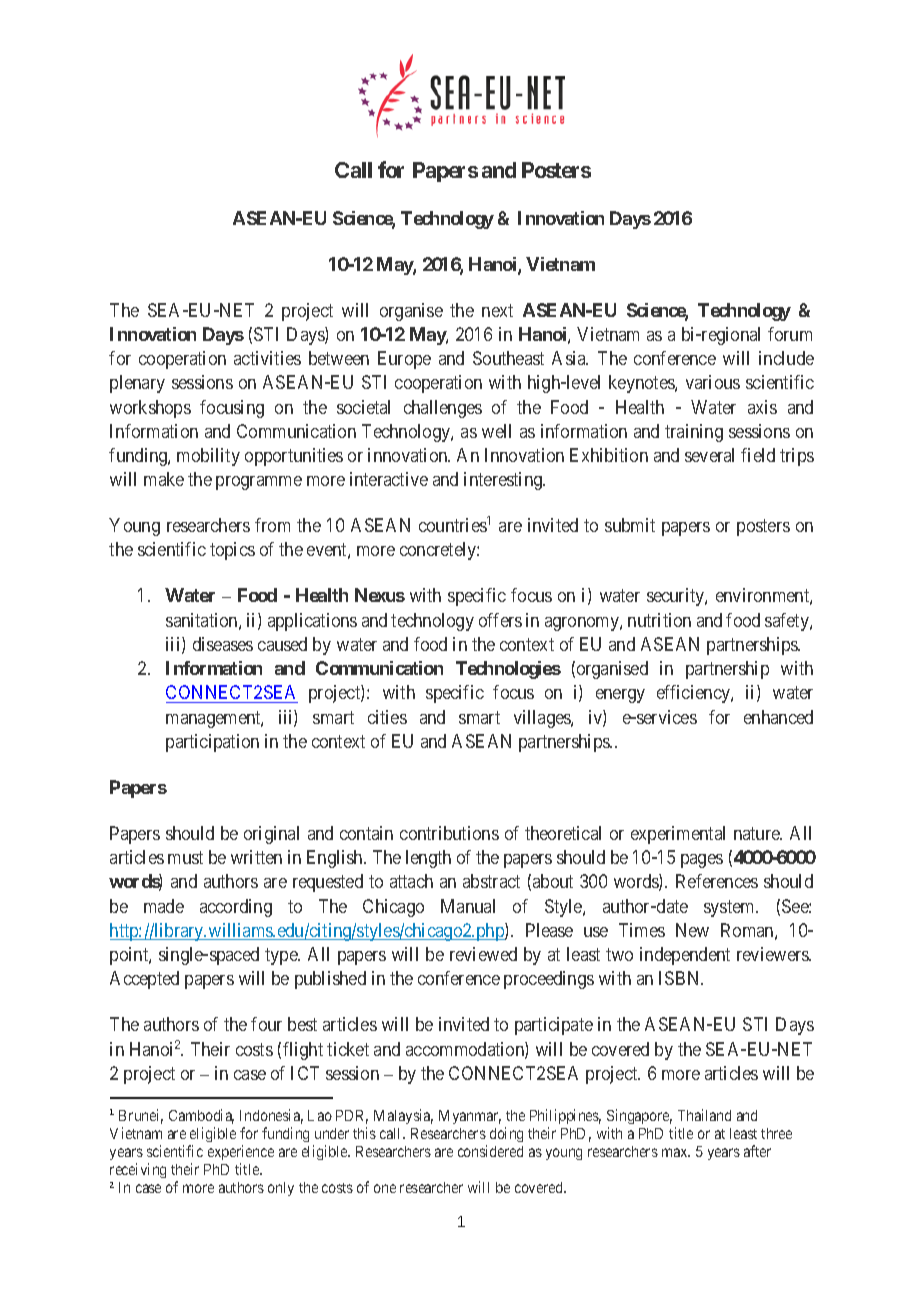 This screenshot has height=1308, width=924. Describe the element at coordinates (212, 743) in the screenshot. I see `participation` at that location.
